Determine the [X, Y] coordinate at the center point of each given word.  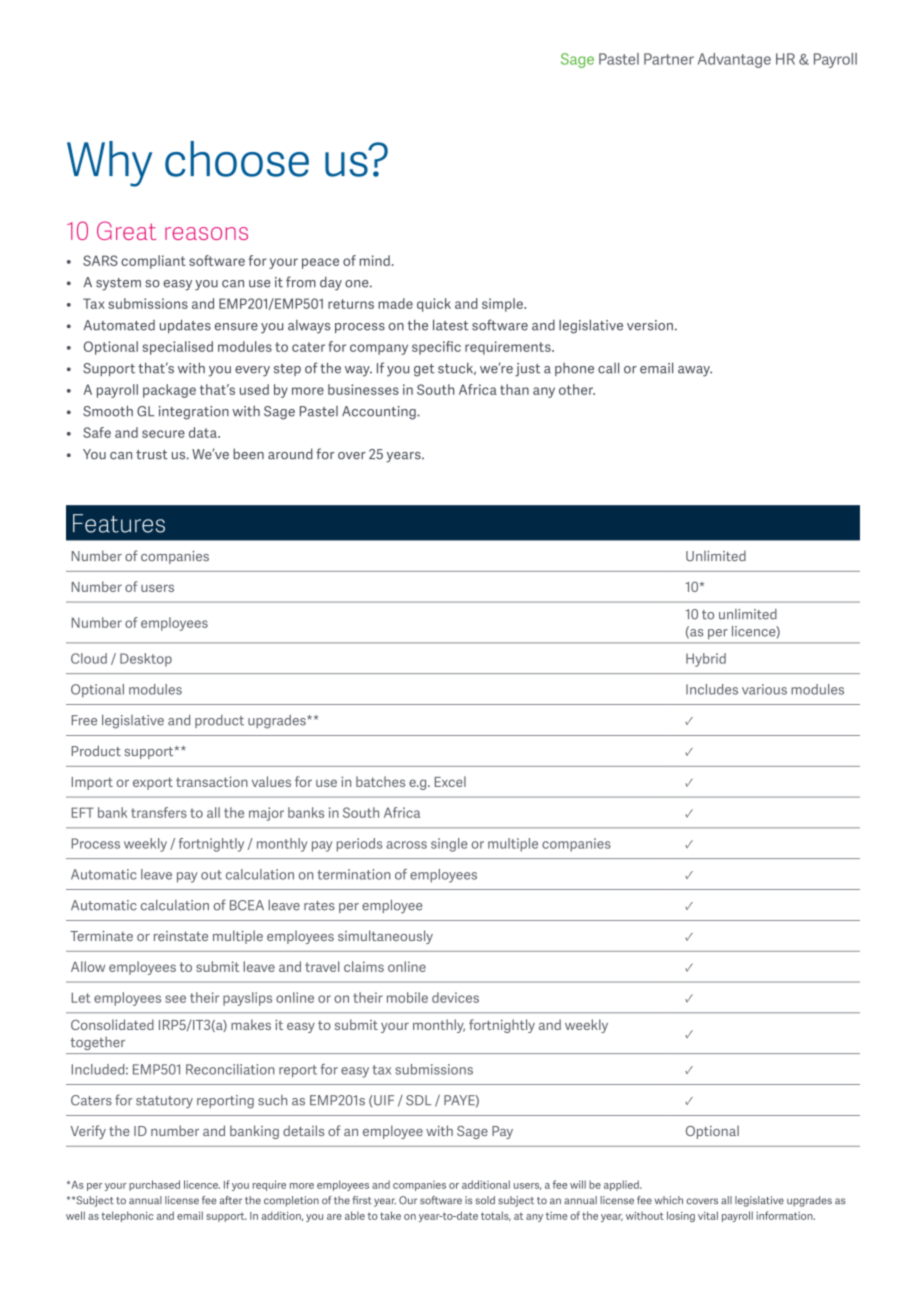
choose [237, 159]
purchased [154, 1185]
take [390, 1215]
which [668, 1200]
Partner [669, 59]
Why [109, 164]
